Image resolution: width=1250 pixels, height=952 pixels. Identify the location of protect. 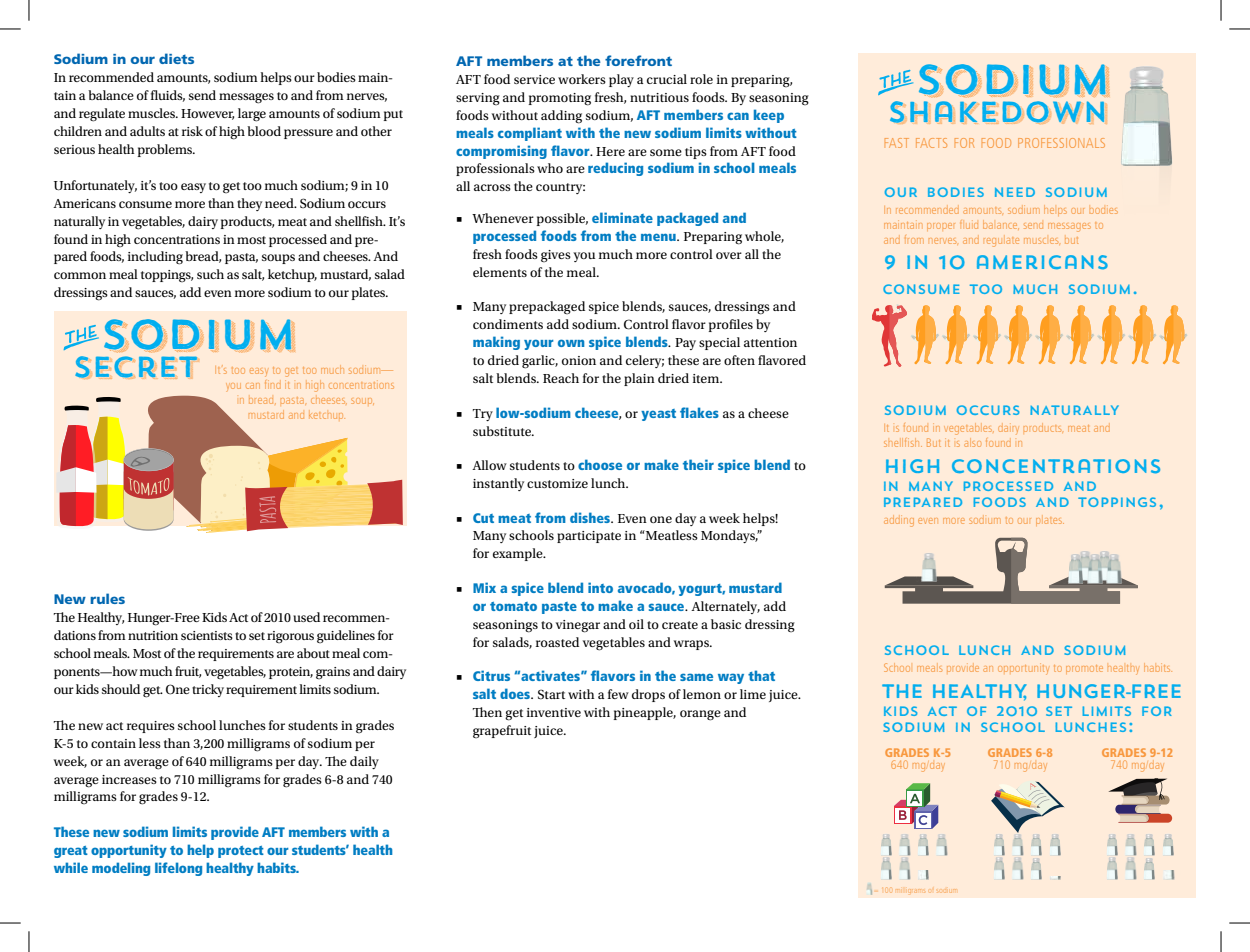
(241, 852).
